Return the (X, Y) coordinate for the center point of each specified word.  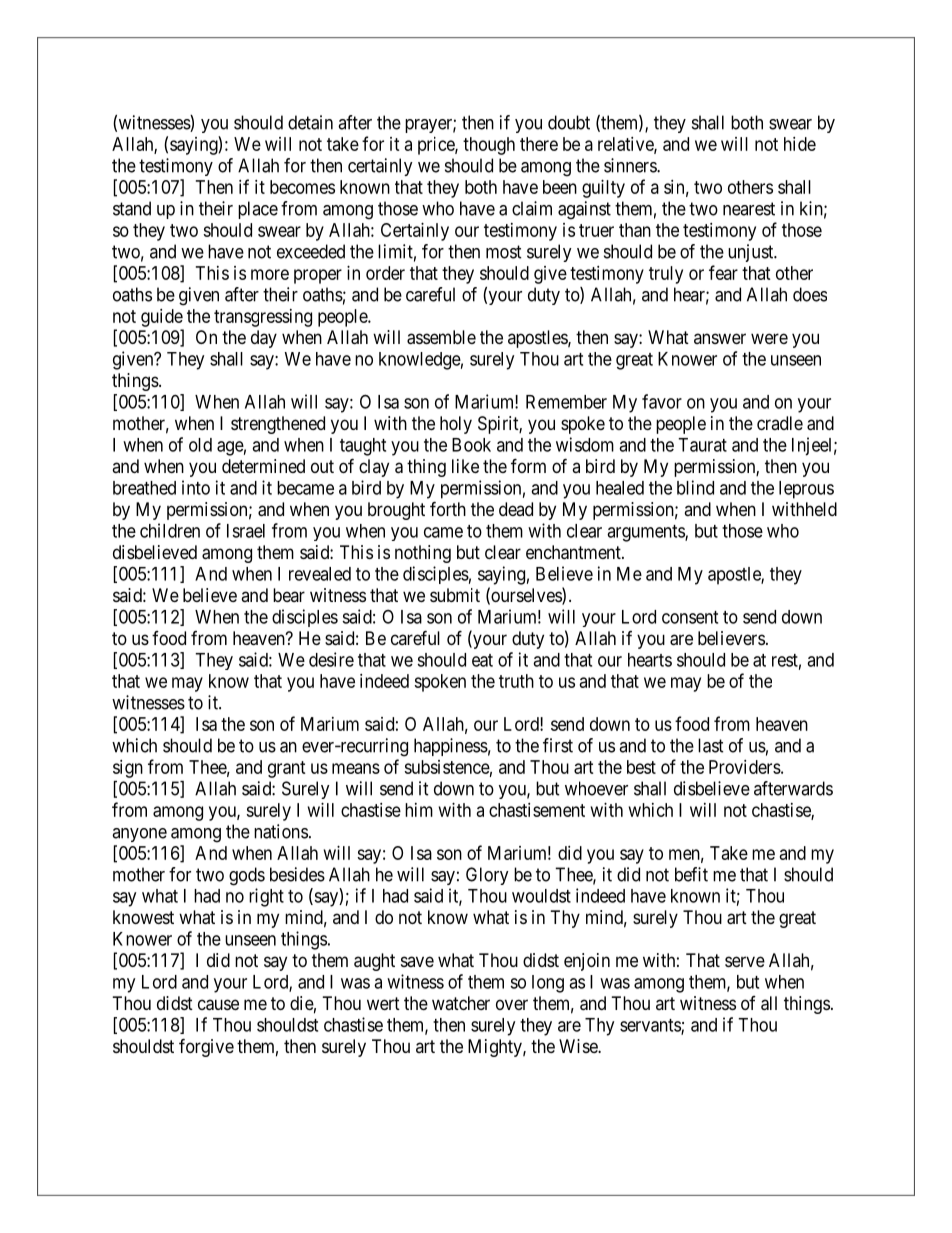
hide (800, 144)
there (539, 144)
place (258, 210)
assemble (441, 337)
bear (289, 595)
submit (455, 595)
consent (690, 617)
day (264, 339)
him (419, 810)
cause (218, 1005)
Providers (745, 767)
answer (720, 338)
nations (281, 831)
